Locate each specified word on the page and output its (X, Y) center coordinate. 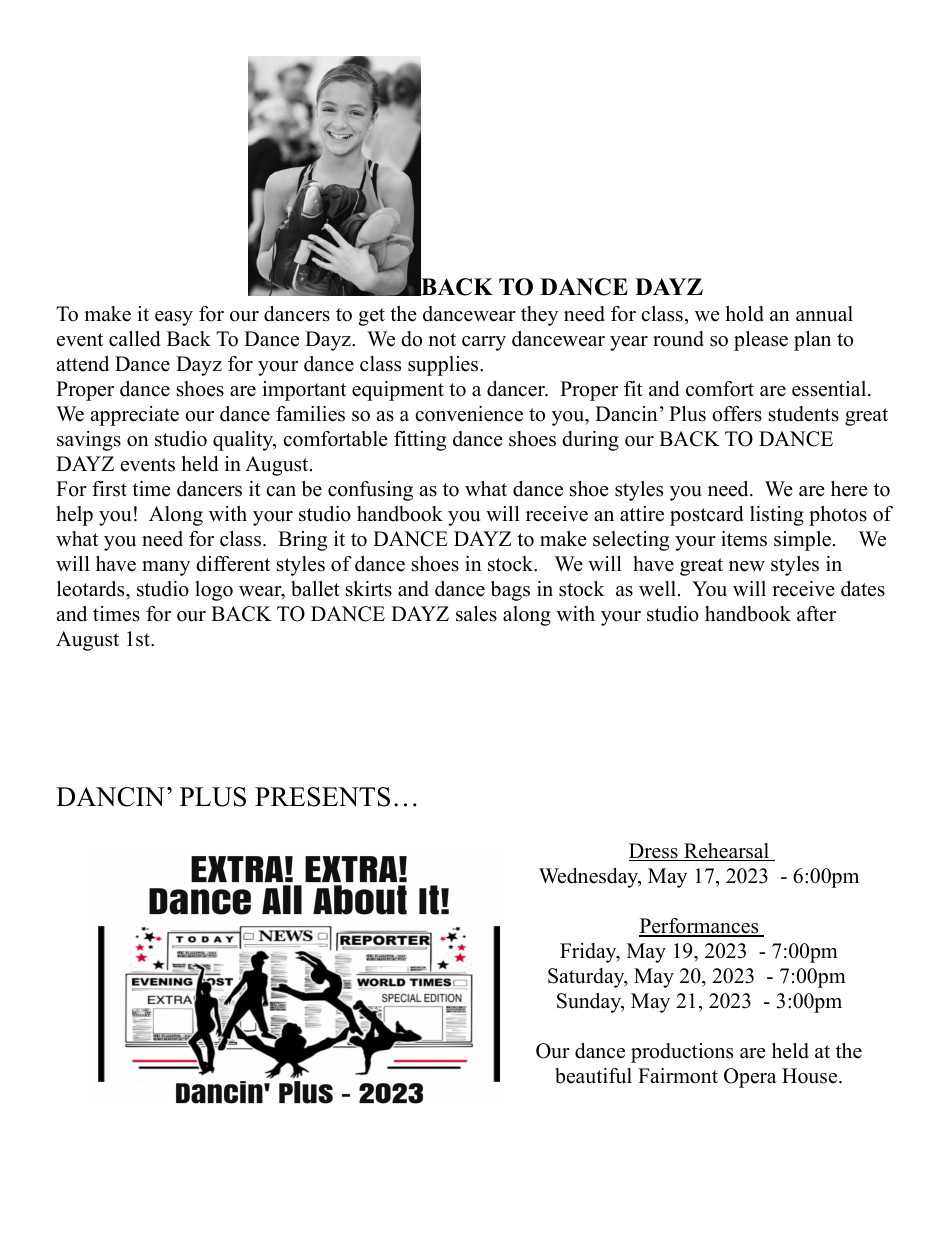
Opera (750, 1078)
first (109, 489)
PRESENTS (322, 797)
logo (214, 591)
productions (682, 1053)
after (816, 614)
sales (476, 614)
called (134, 339)
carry (484, 343)
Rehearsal (727, 852)
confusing (370, 491)
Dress (654, 852)
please (761, 341)
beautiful (593, 1076)
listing (777, 516)
